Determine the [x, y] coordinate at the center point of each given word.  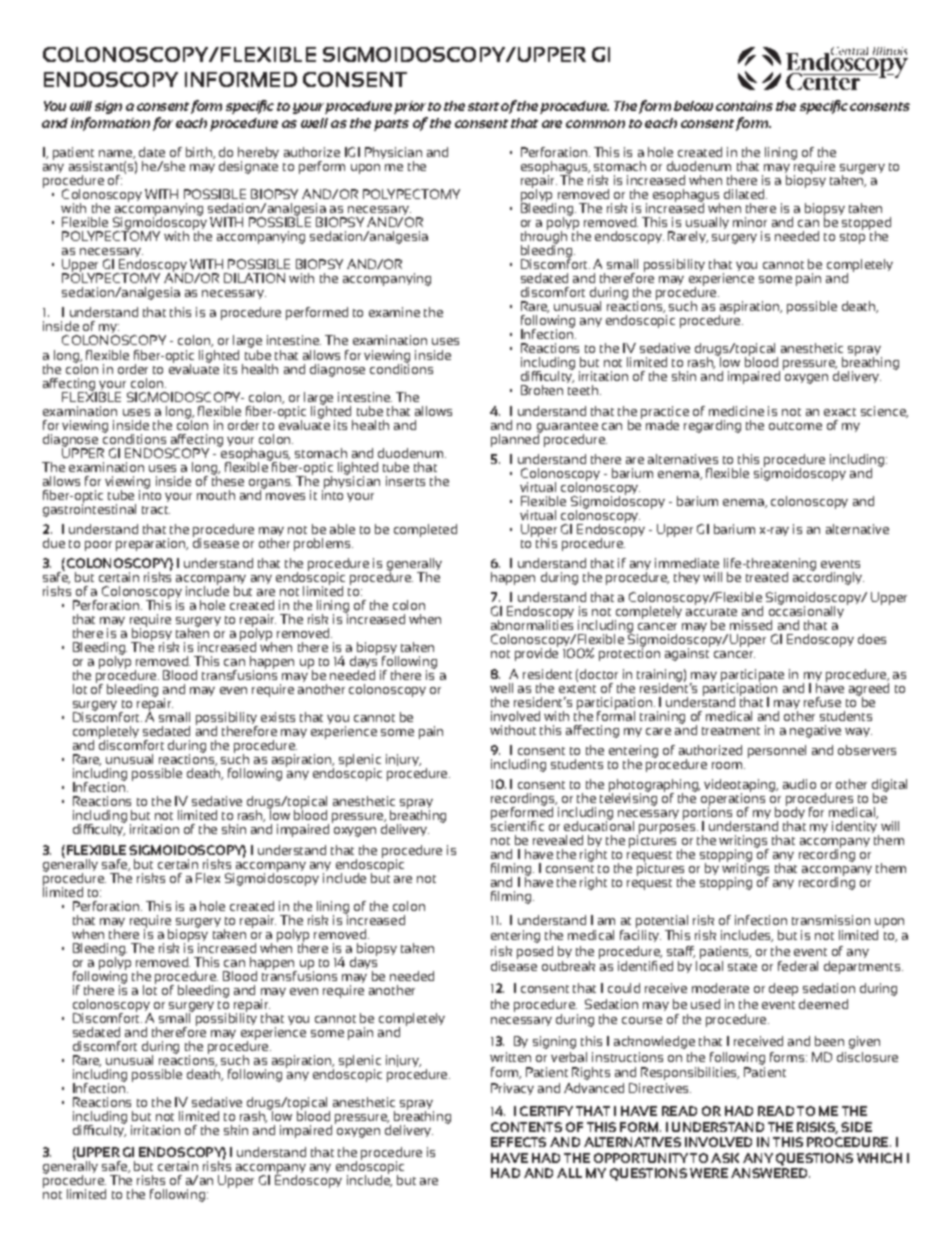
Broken [542, 390]
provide [536, 653]
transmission [831, 920]
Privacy [512, 1089]
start [483, 106]
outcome [795, 426]
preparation [151, 544]
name [116, 154]
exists [278, 717]
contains [744, 106]
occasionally [806, 612]
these [228, 480]
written [510, 1057]
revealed [558, 840]
